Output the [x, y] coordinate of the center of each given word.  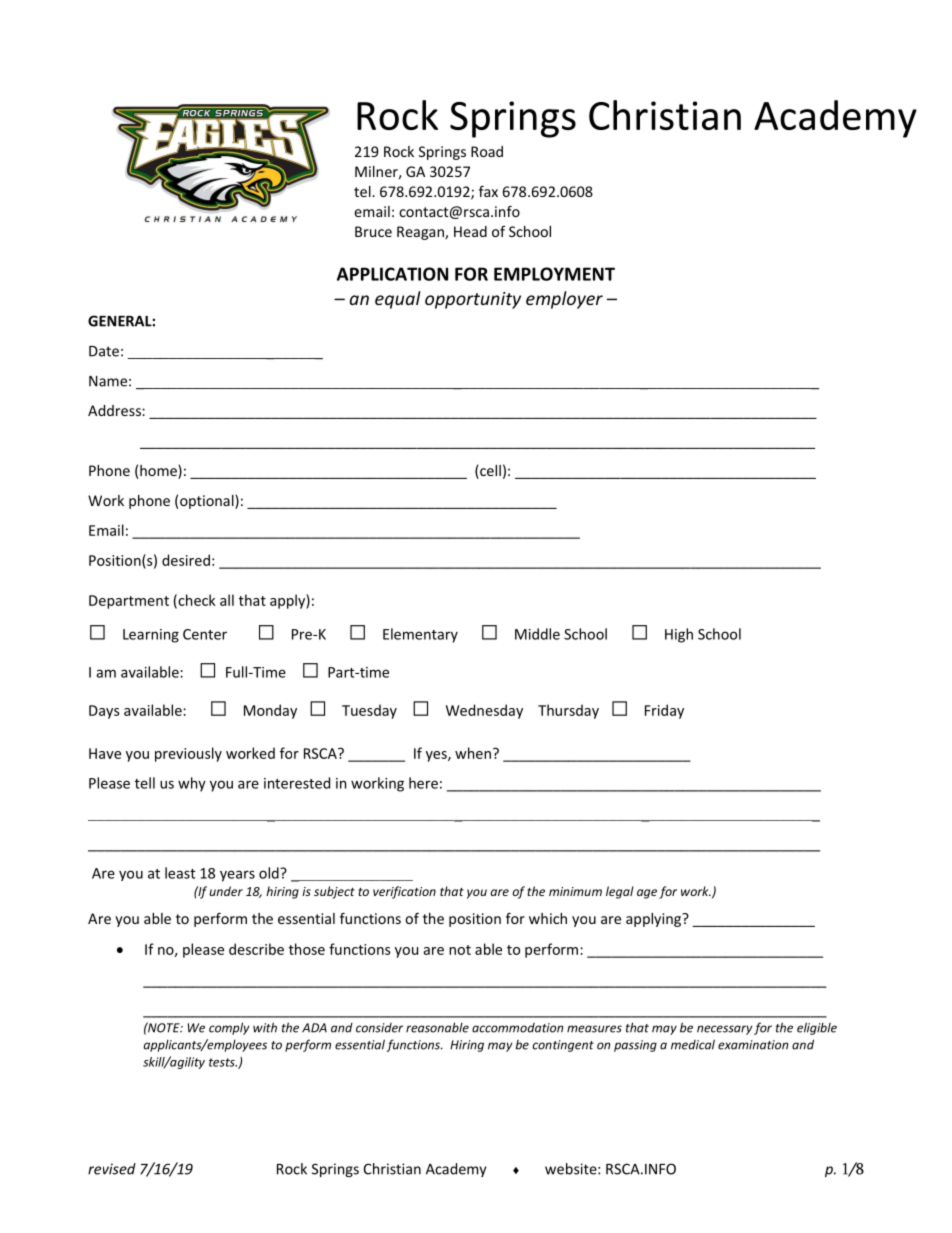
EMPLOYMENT [554, 274]
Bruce [373, 231]
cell [489, 472]
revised [112, 1169]
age [647, 894]
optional [208, 502]
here [423, 783]
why [192, 784]
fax [488, 191]
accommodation [517, 1028]
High [679, 635]
